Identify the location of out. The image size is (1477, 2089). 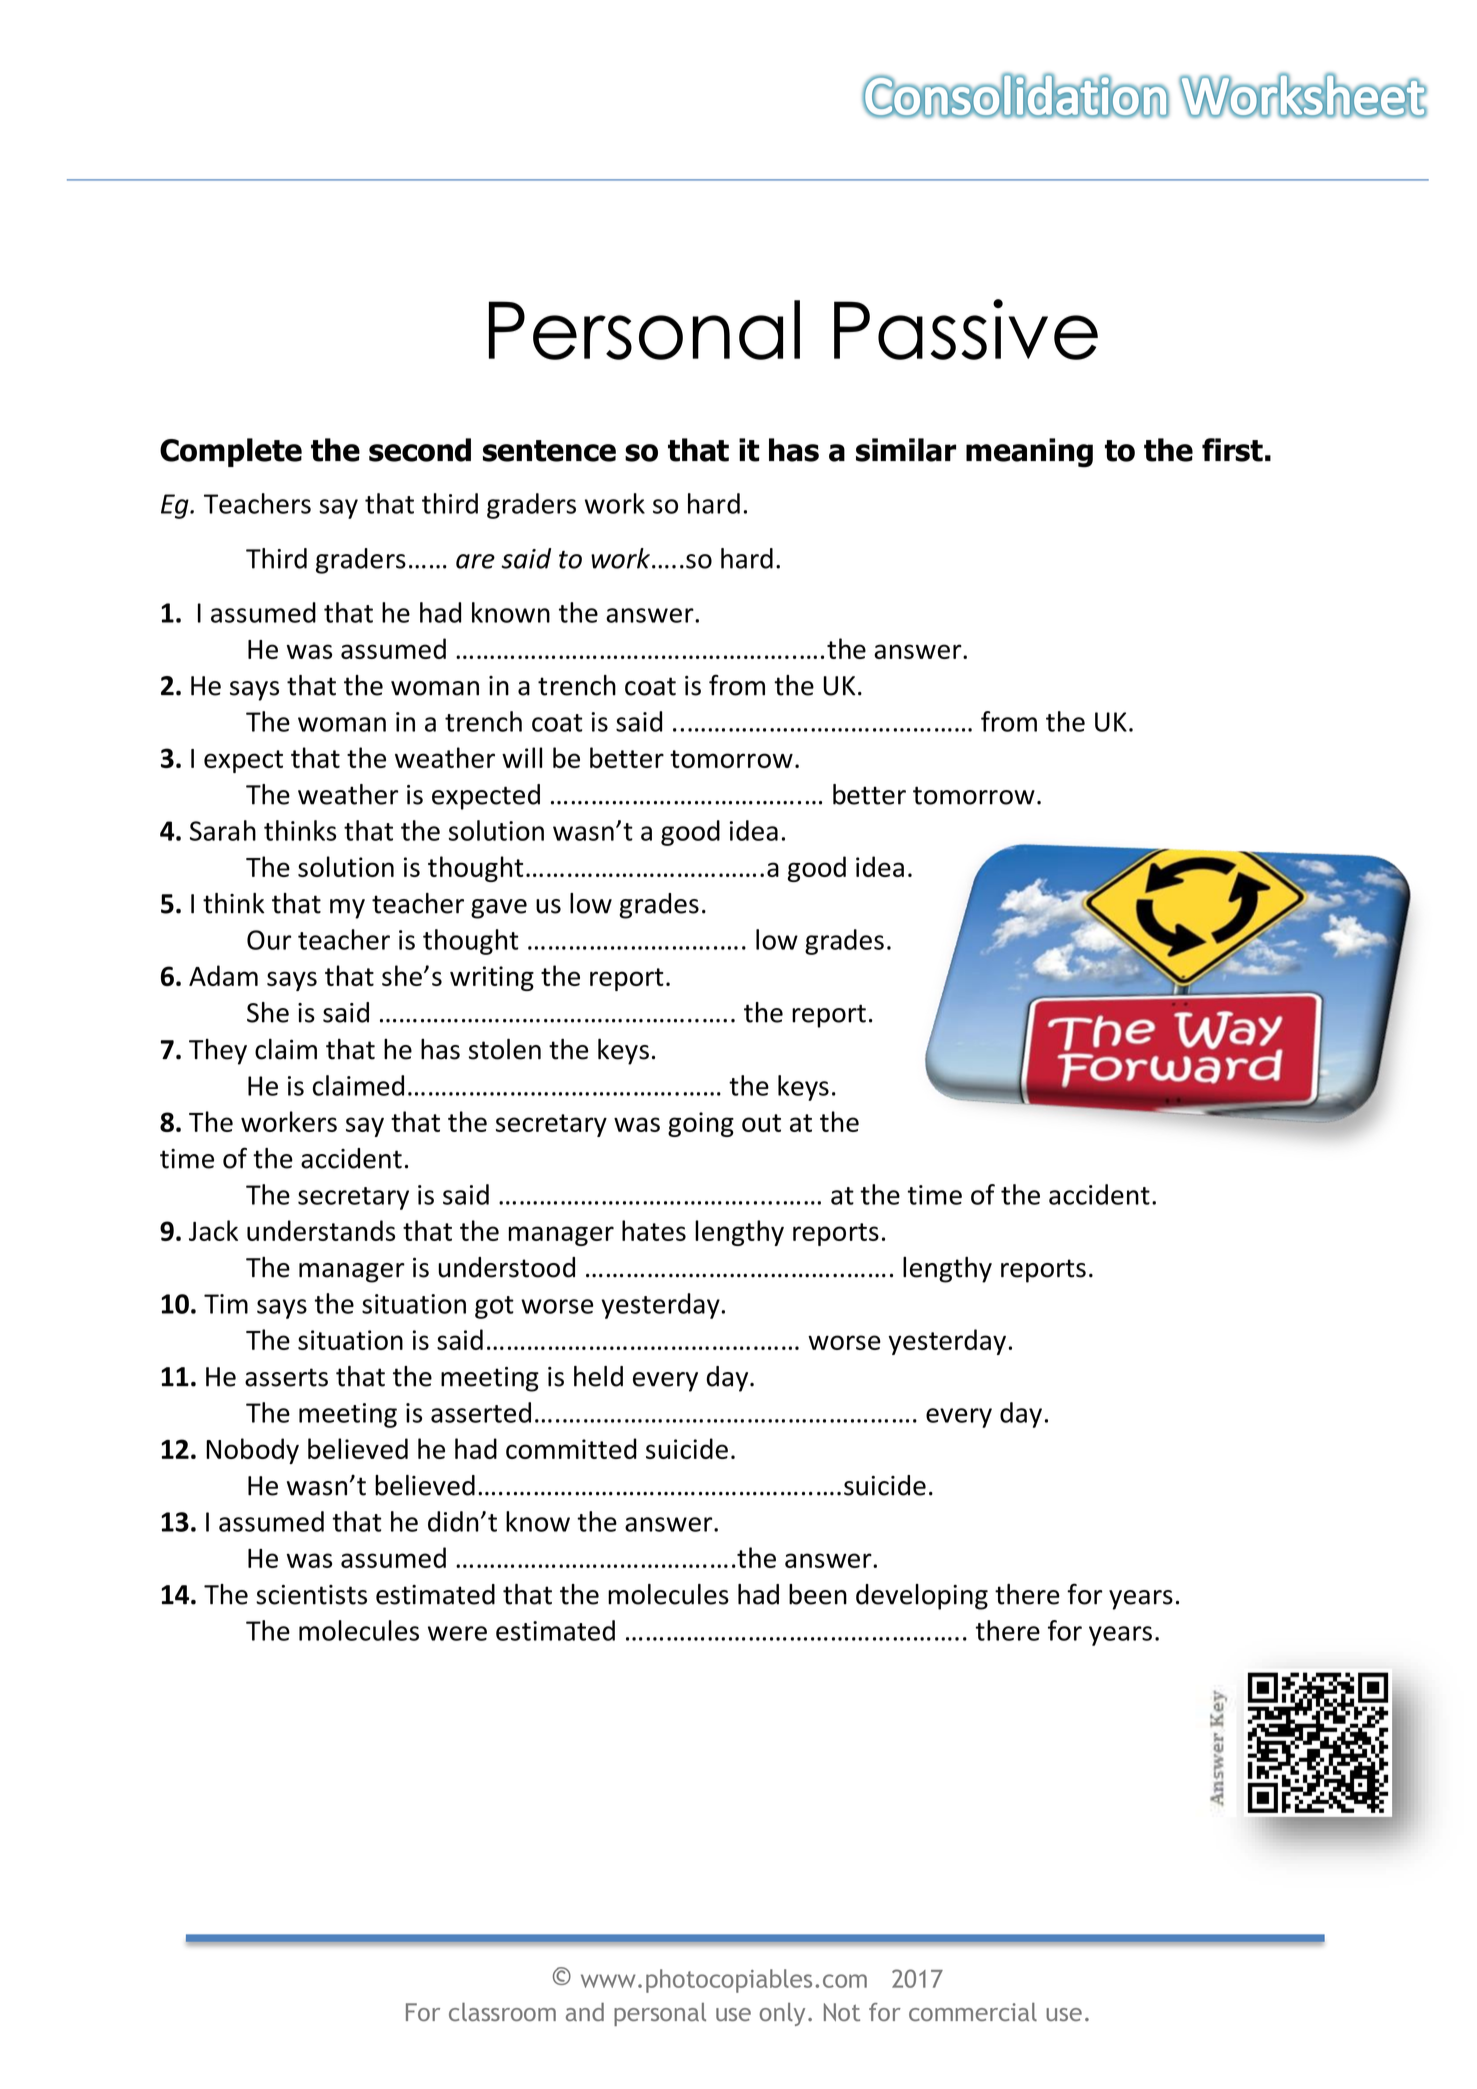
(761, 1123).
